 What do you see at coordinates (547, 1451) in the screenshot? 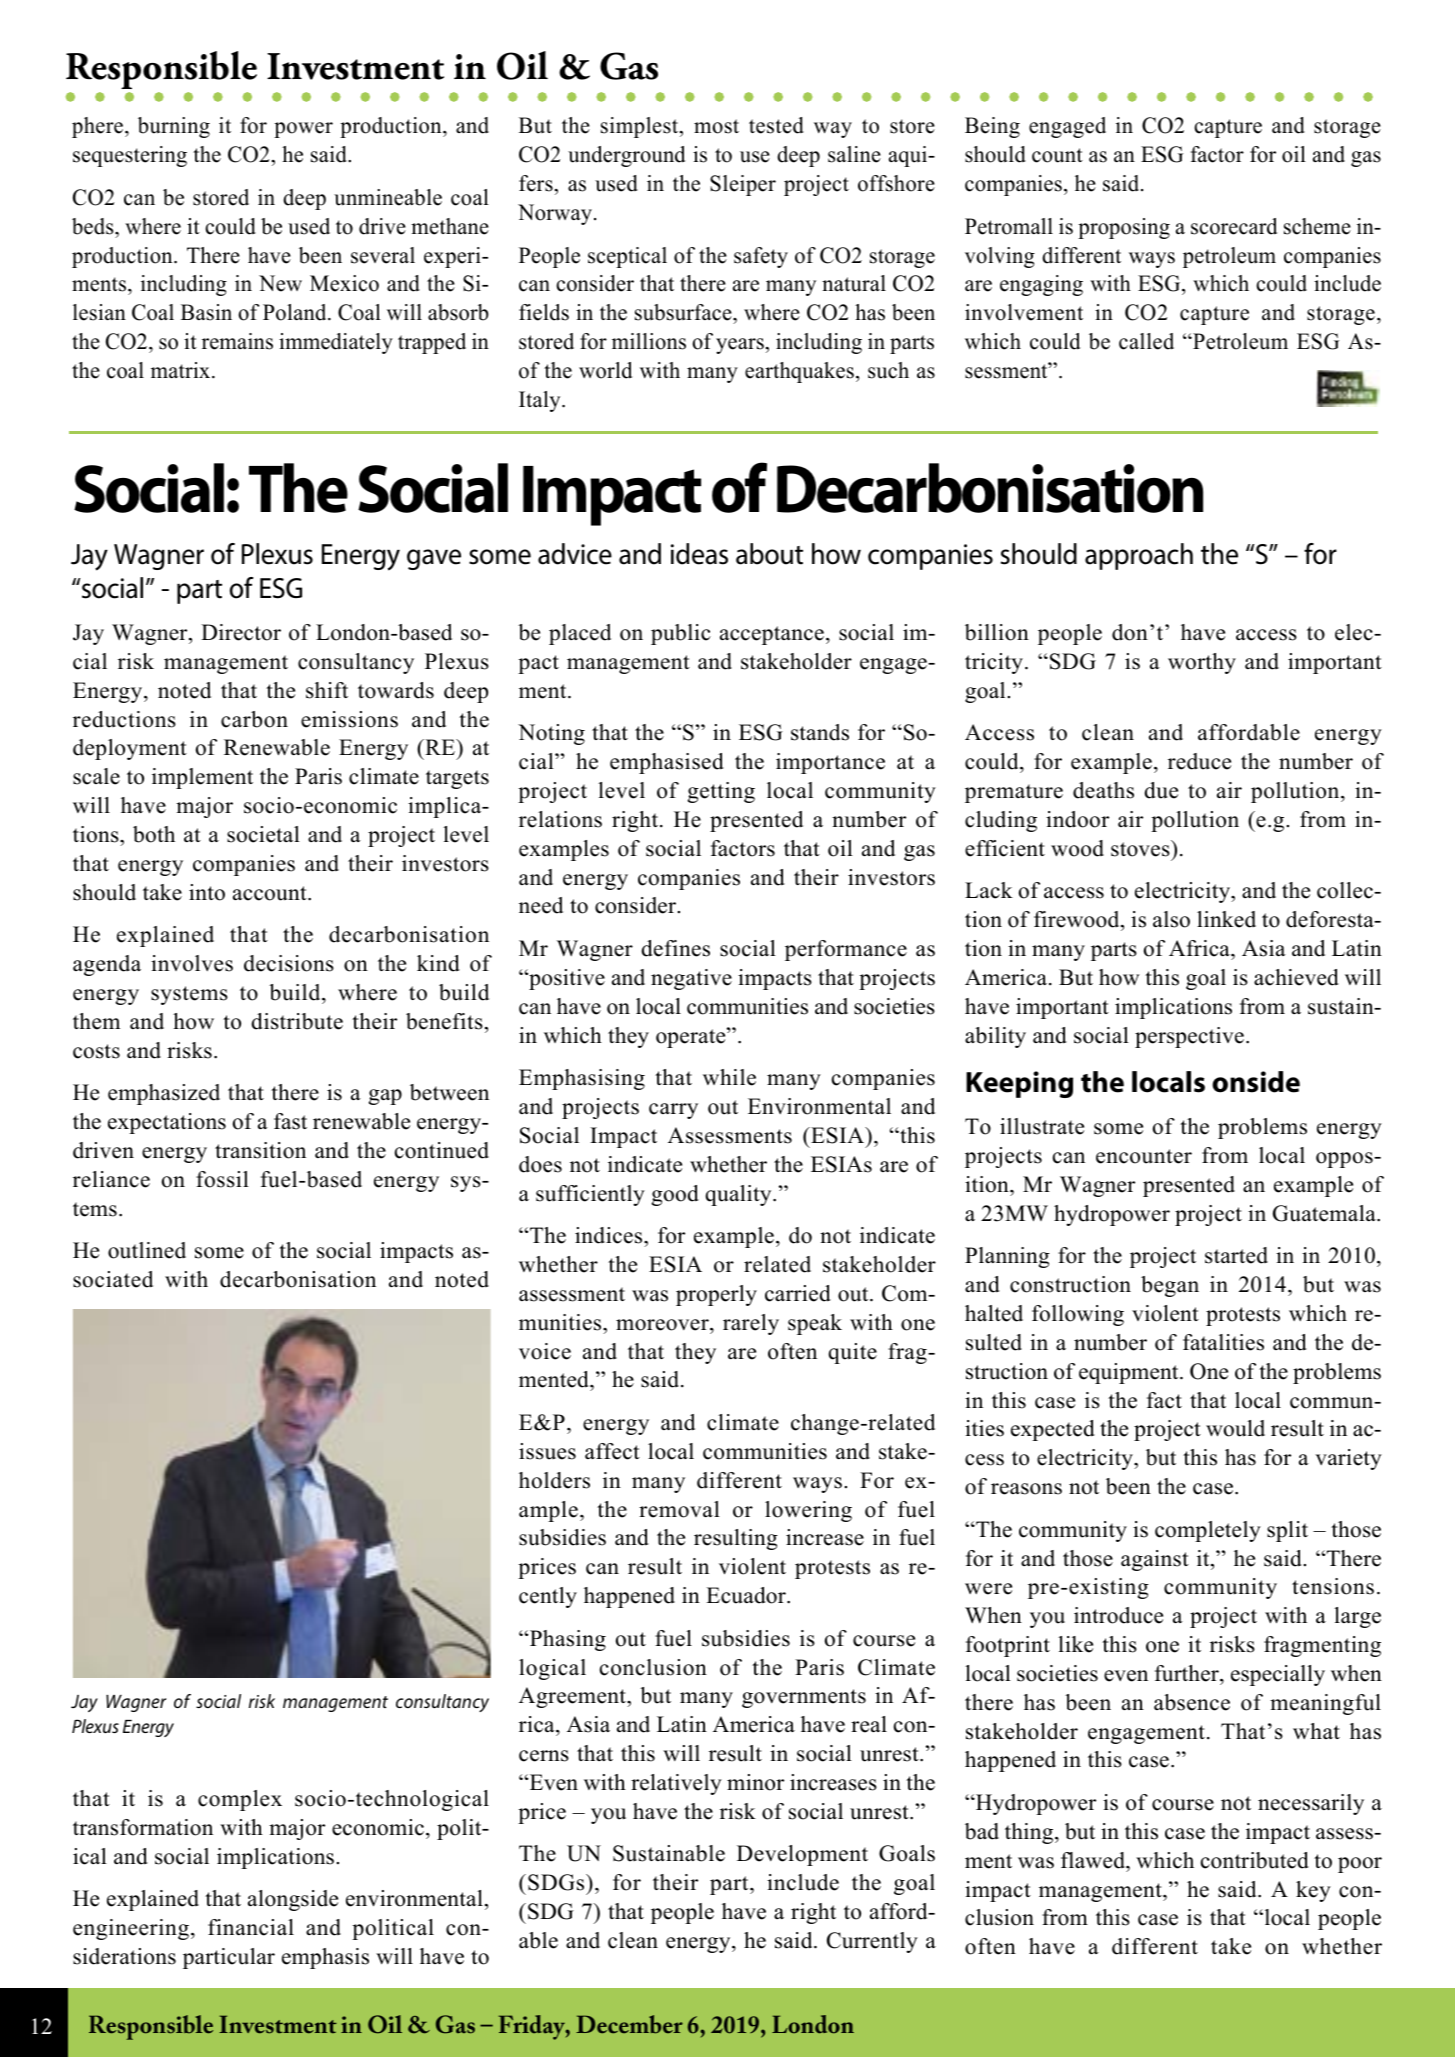
I see `issues` at bounding box center [547, 1451].
